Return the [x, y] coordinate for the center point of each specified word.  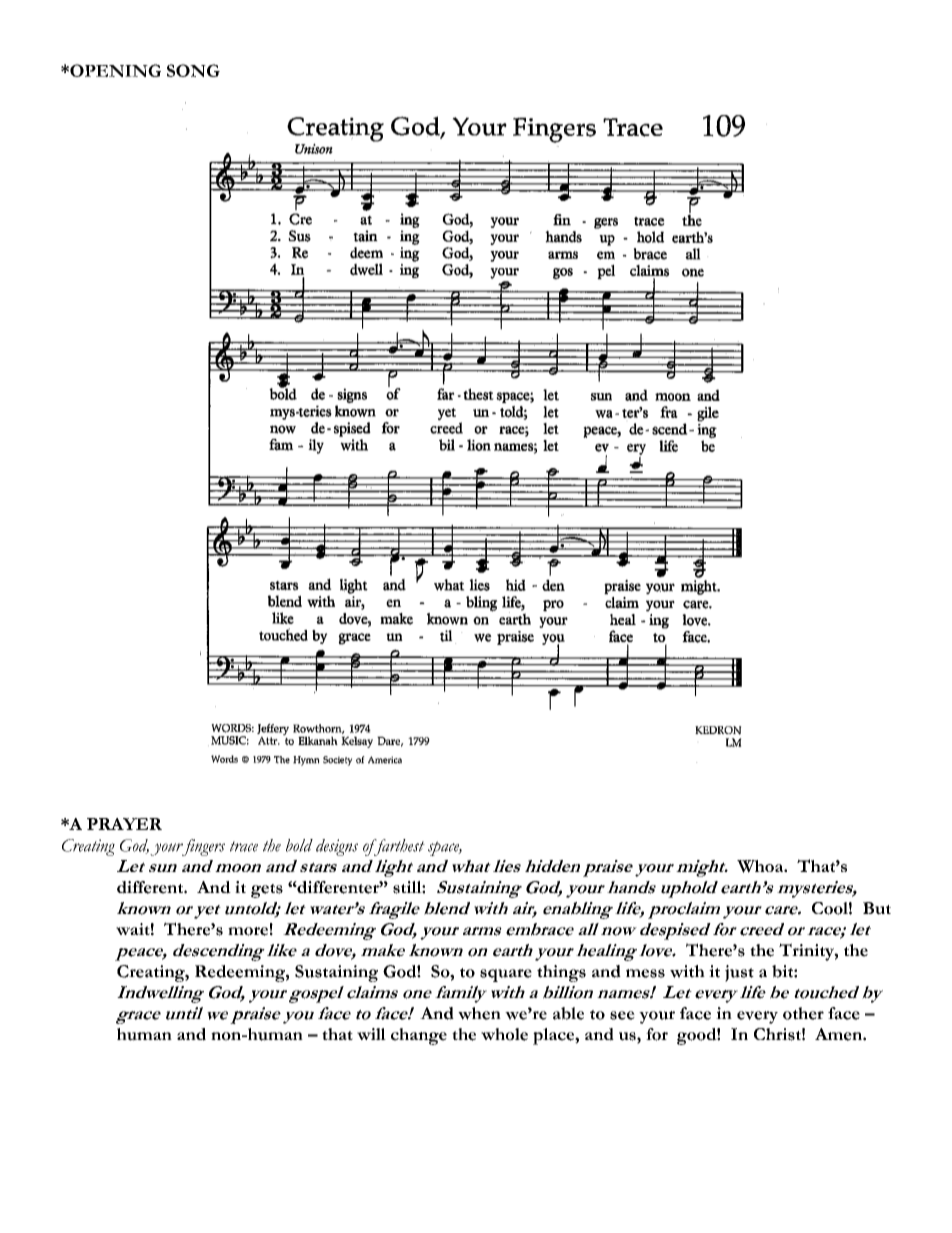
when [479, 1013]
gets [267, 891]
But [877, 908]
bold [299, 845]
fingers [202, 847]
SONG [193, 70]
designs [337, 847]
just [739, 973]
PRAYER [124, 824]
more [248, 931]
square [506, 975]
